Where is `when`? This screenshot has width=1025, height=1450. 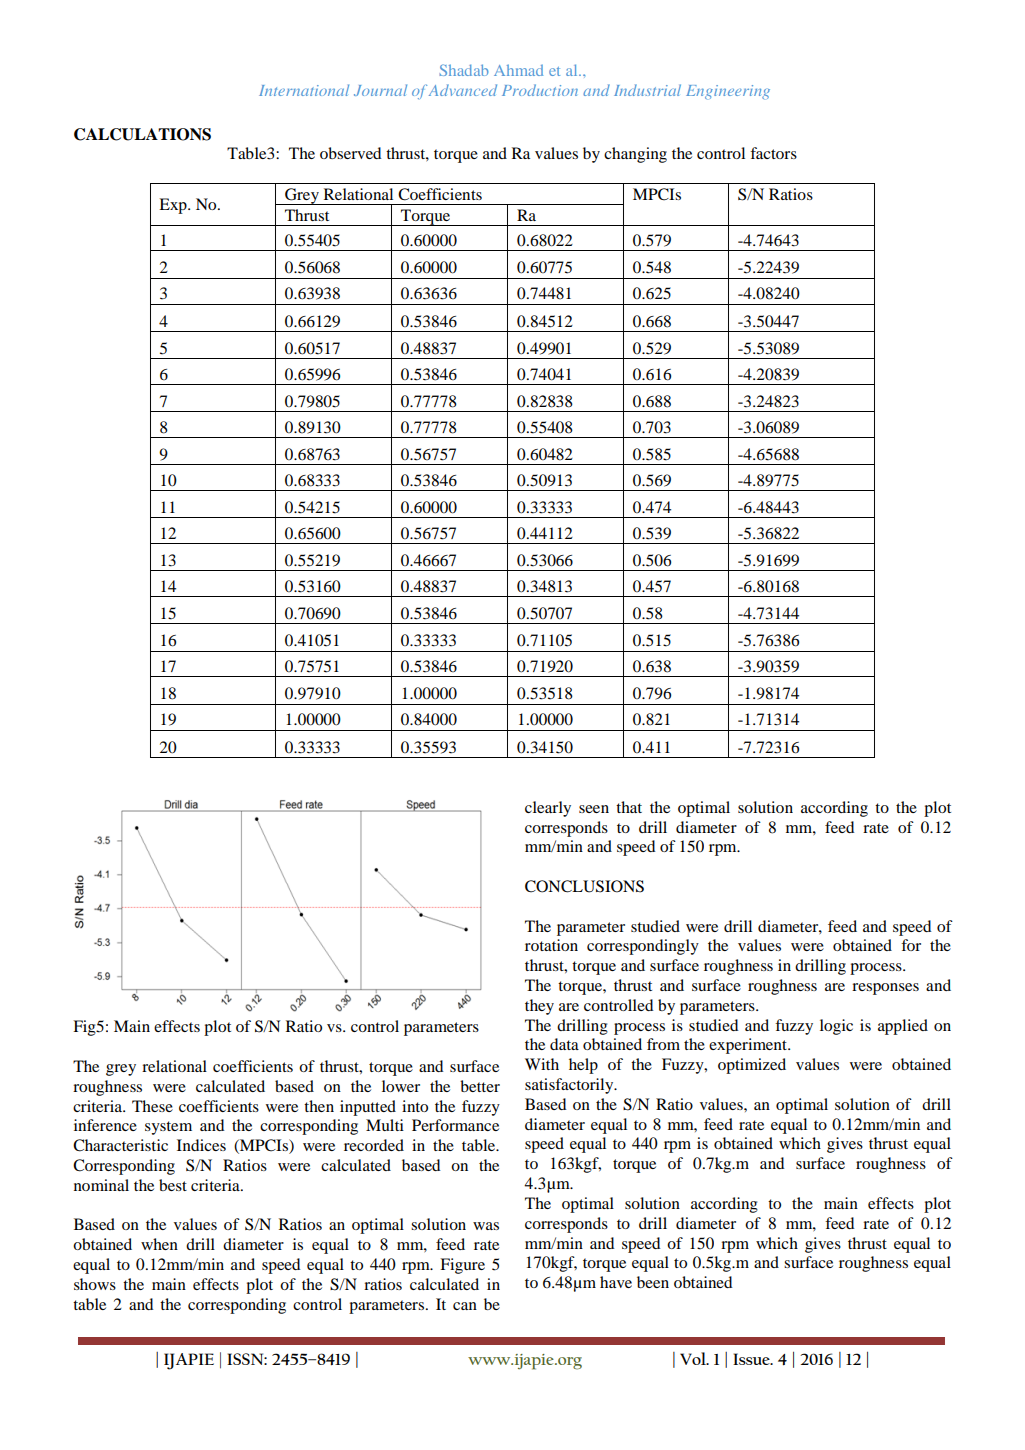
when is located at coordinates (159, 1244).
